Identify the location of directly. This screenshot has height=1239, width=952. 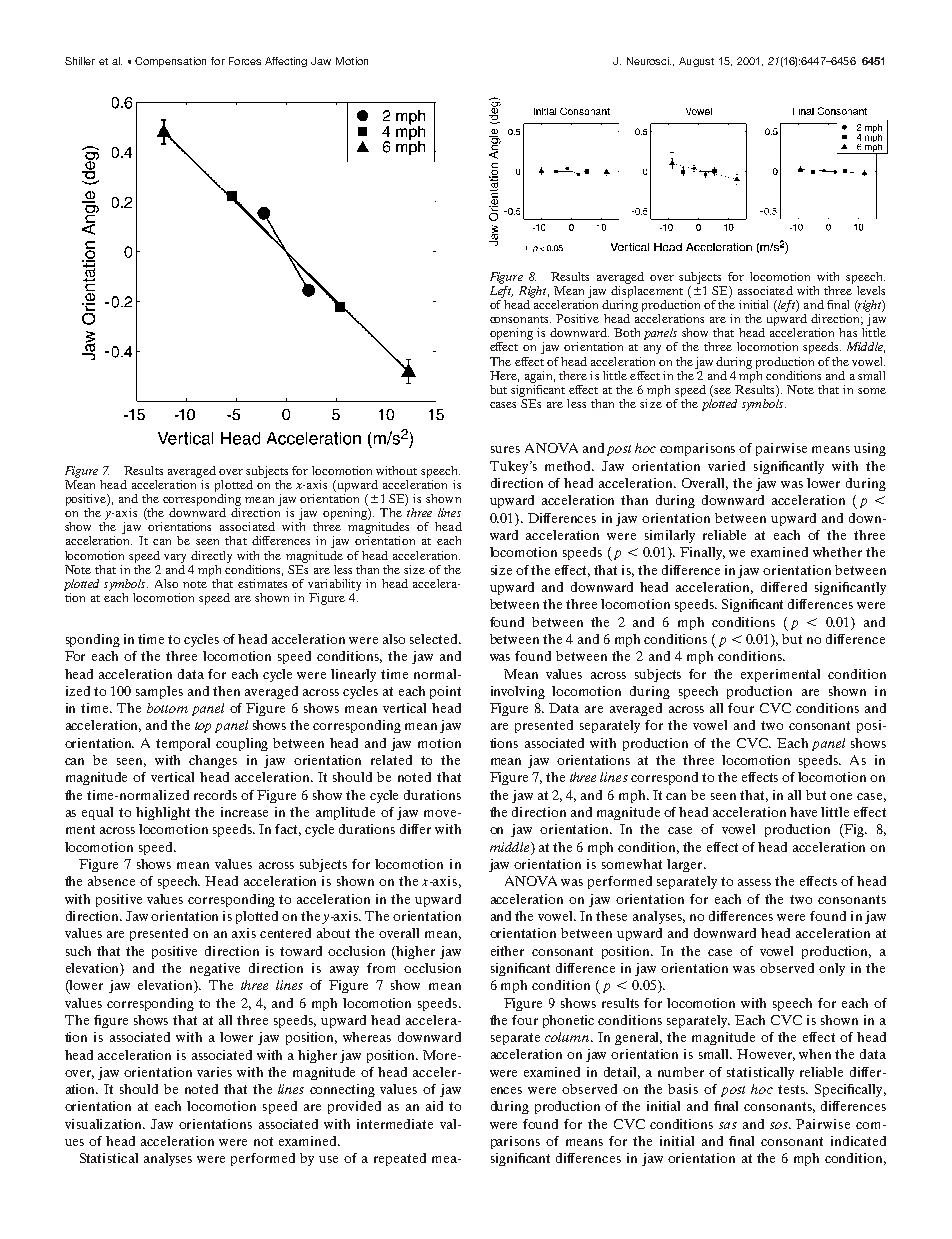
(211, 557).
